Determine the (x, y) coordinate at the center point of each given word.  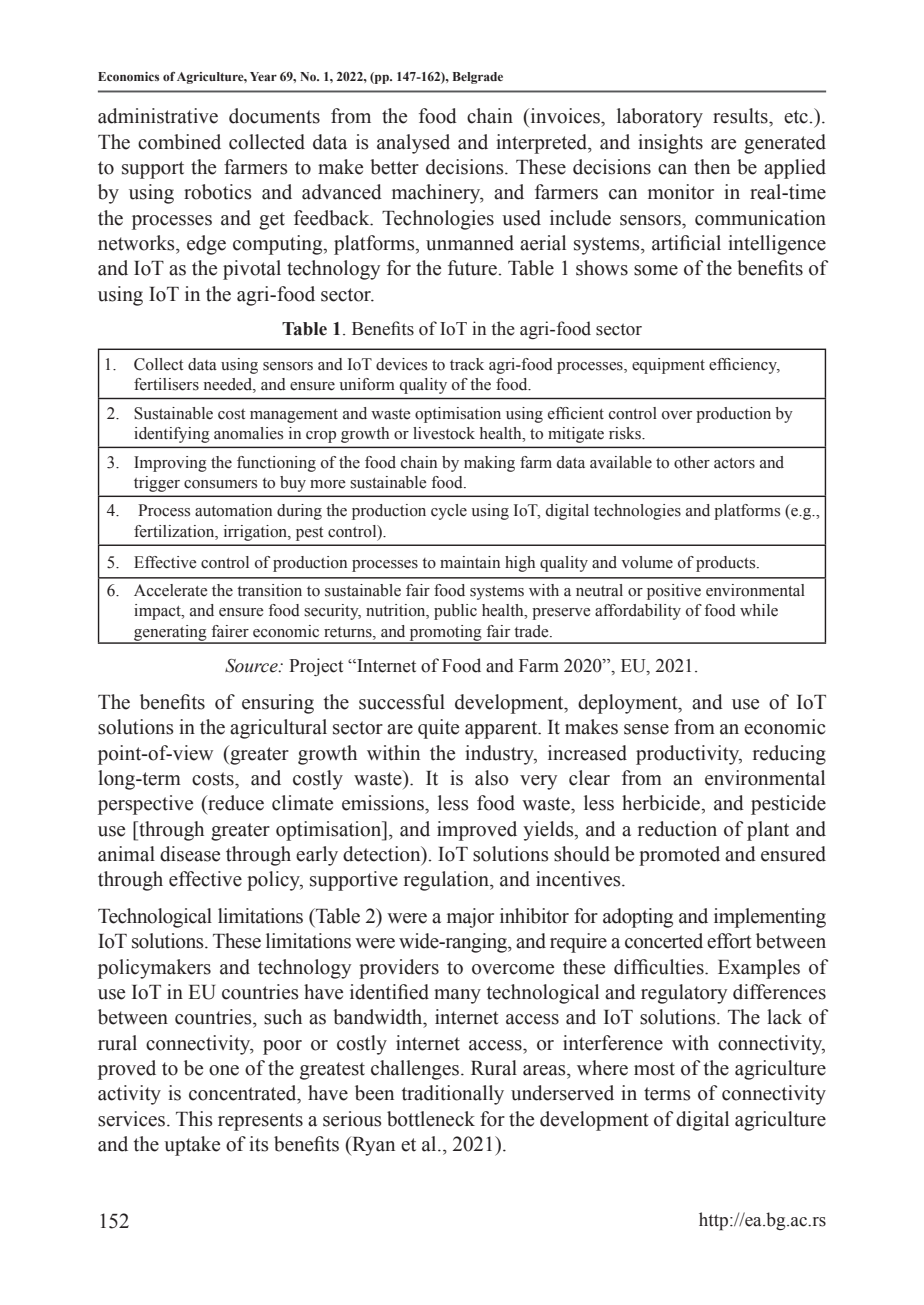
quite (438, 729)
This (194, 1119)
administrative (158, 116)
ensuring (278, 704)
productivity (689, 755)
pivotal (252, 270)
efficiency (744, 366)
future (472, 268)
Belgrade (478, 78)
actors (734, 463)
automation (233, 510)
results (741, 116)
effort (729, 941)
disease (190, 854)
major (470, 918)
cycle (449, 512)
